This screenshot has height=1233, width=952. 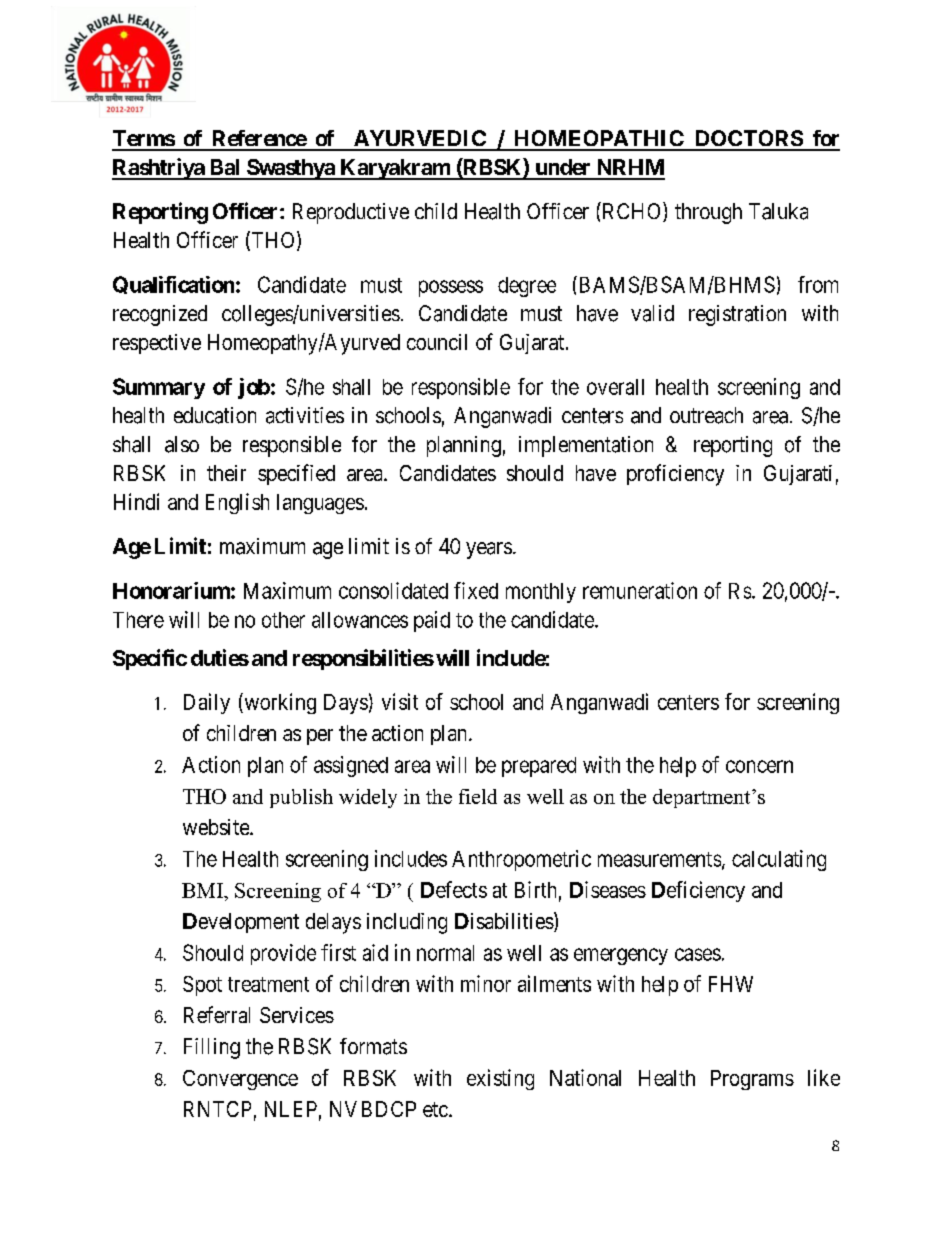 What do you see at coordinates (708, 213) in the screenshot?
I see `through` at bounding box center [708, 213].
